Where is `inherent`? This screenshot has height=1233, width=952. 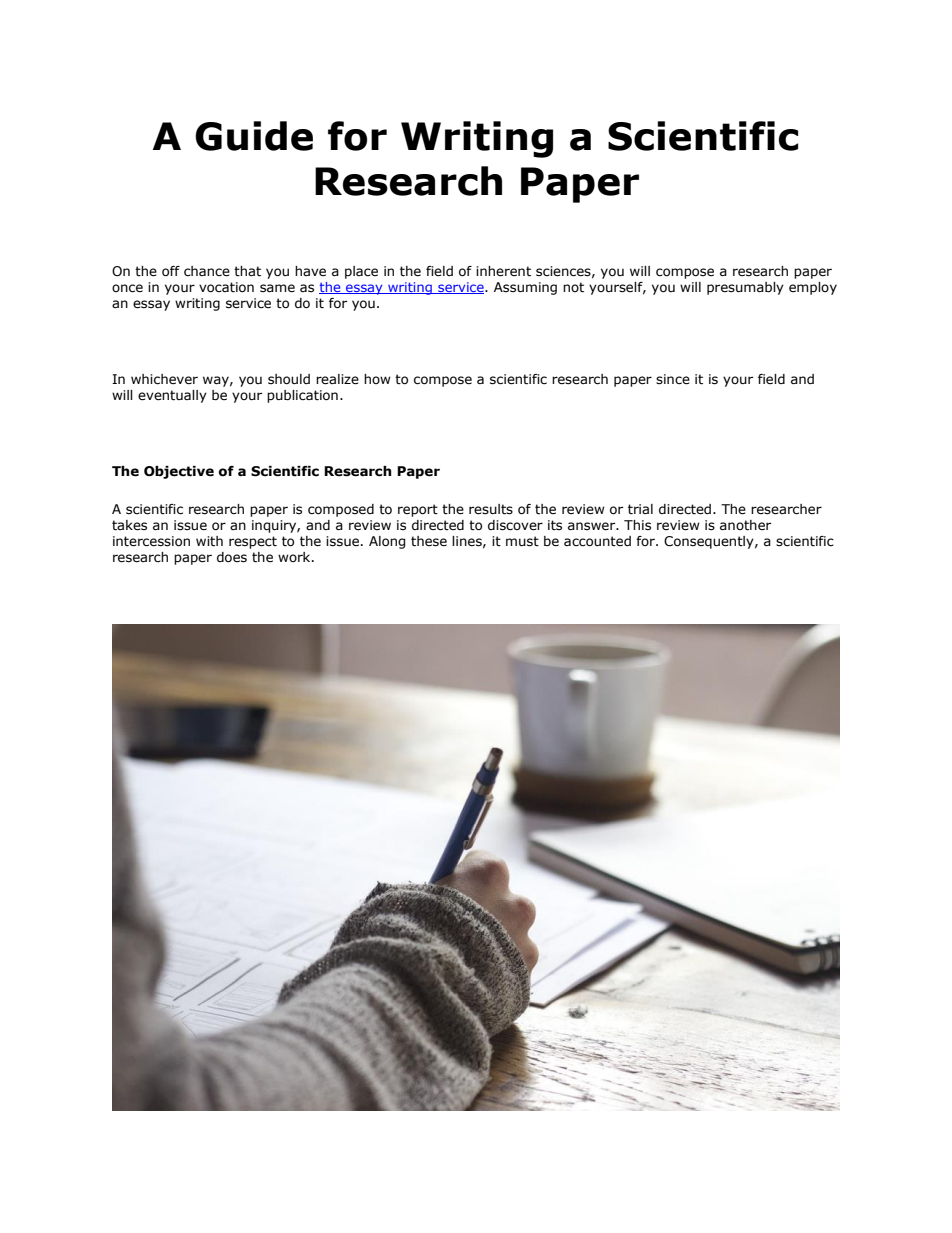
inherent is located at coordinates (503, 271).
